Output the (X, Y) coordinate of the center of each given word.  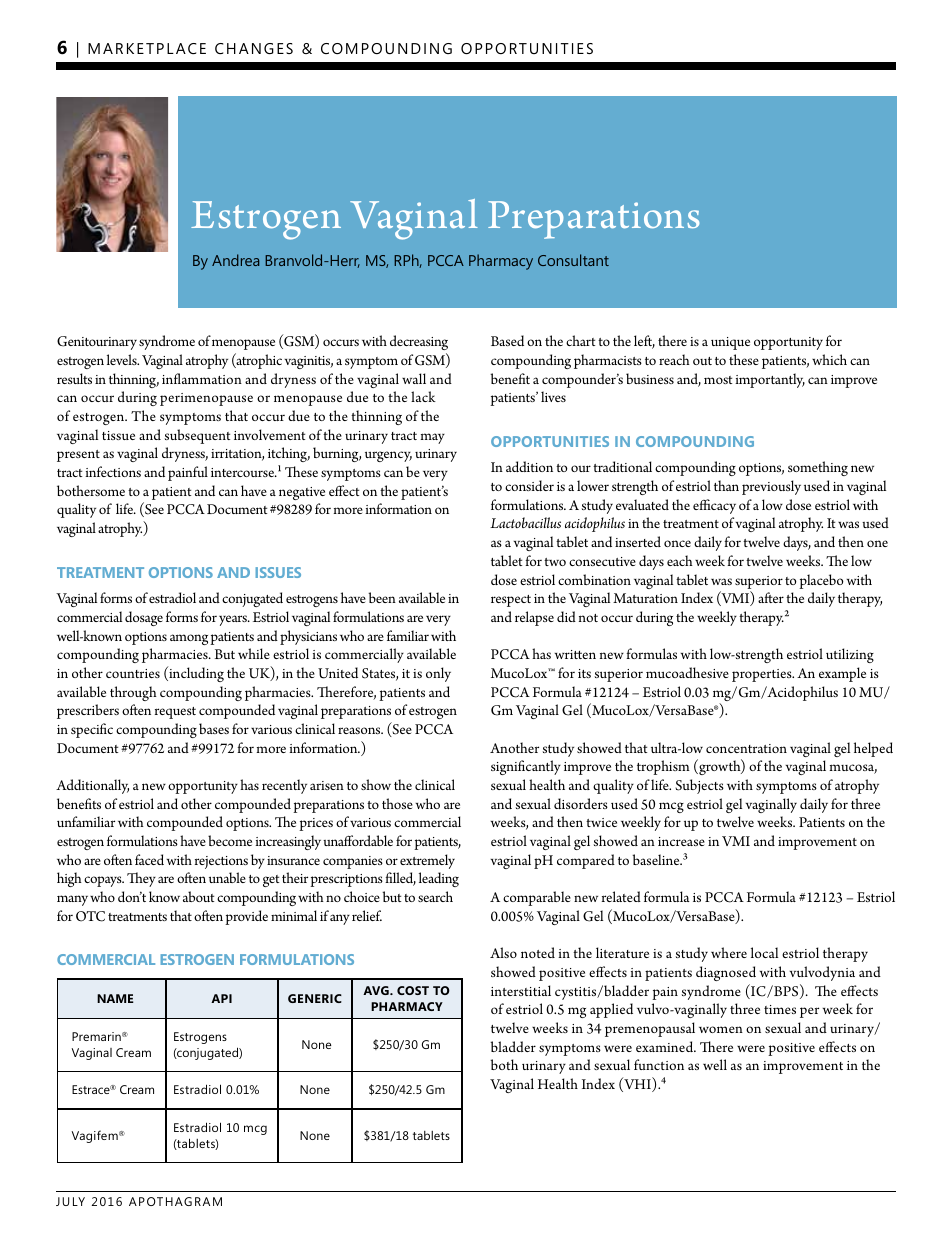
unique (730, 343)
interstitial (521, 990)
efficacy (714, 506)
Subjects (699, 786)
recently (284, 786)
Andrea (235, 260)
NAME (115, 998)
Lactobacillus (525, 523)
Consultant (573, 260)
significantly (526, 767)
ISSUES (278, 572)
